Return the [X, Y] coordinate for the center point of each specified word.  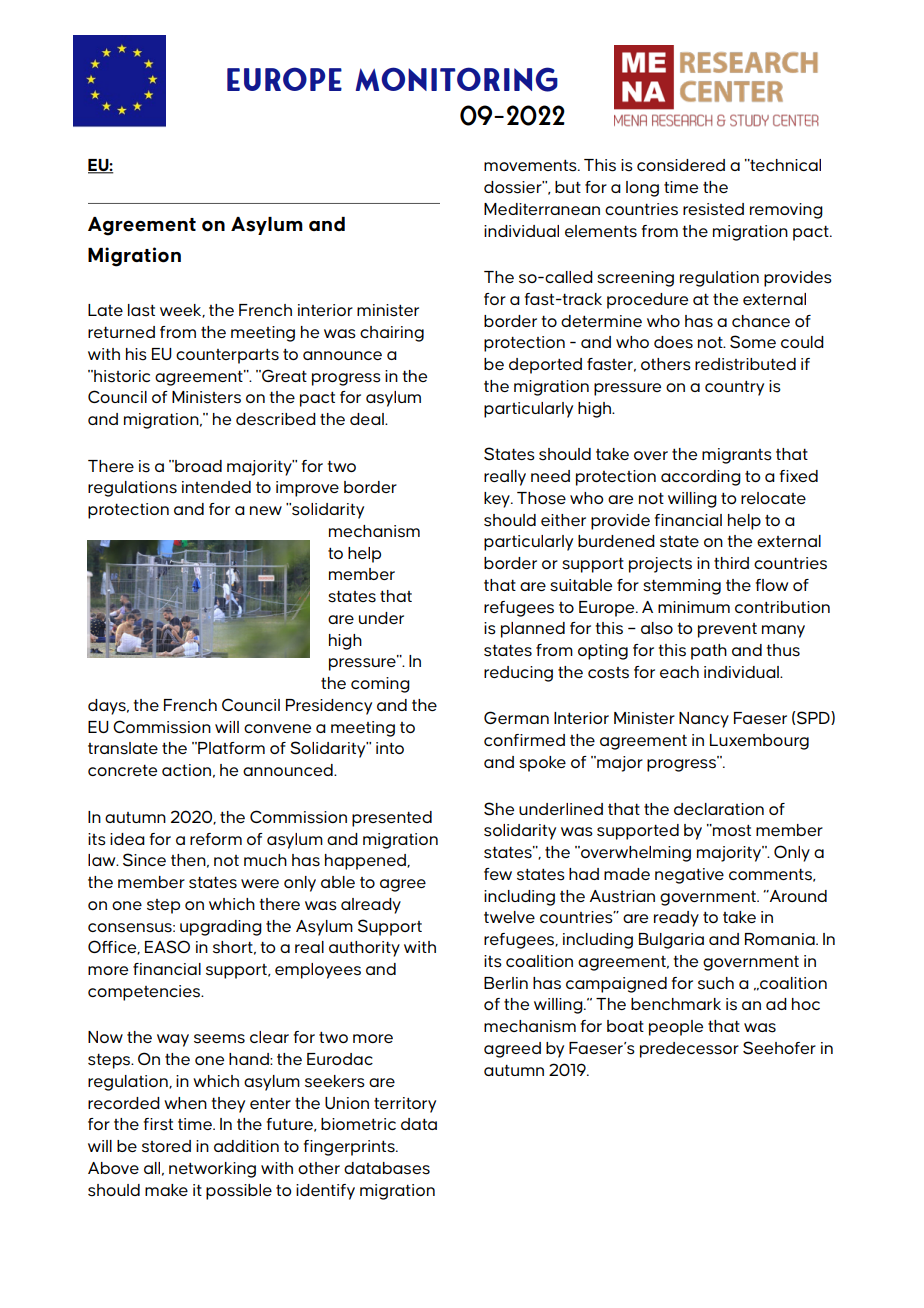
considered [681, 165]
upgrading [221, 928]
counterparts [227, 356]
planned [533, 630]
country [734, 388]
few [498, 874]
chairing [392, 334]
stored [166, 1146]
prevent [727, 630]
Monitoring [457, 79]
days [108, 707]
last [141, 310]
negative [689, 876]
